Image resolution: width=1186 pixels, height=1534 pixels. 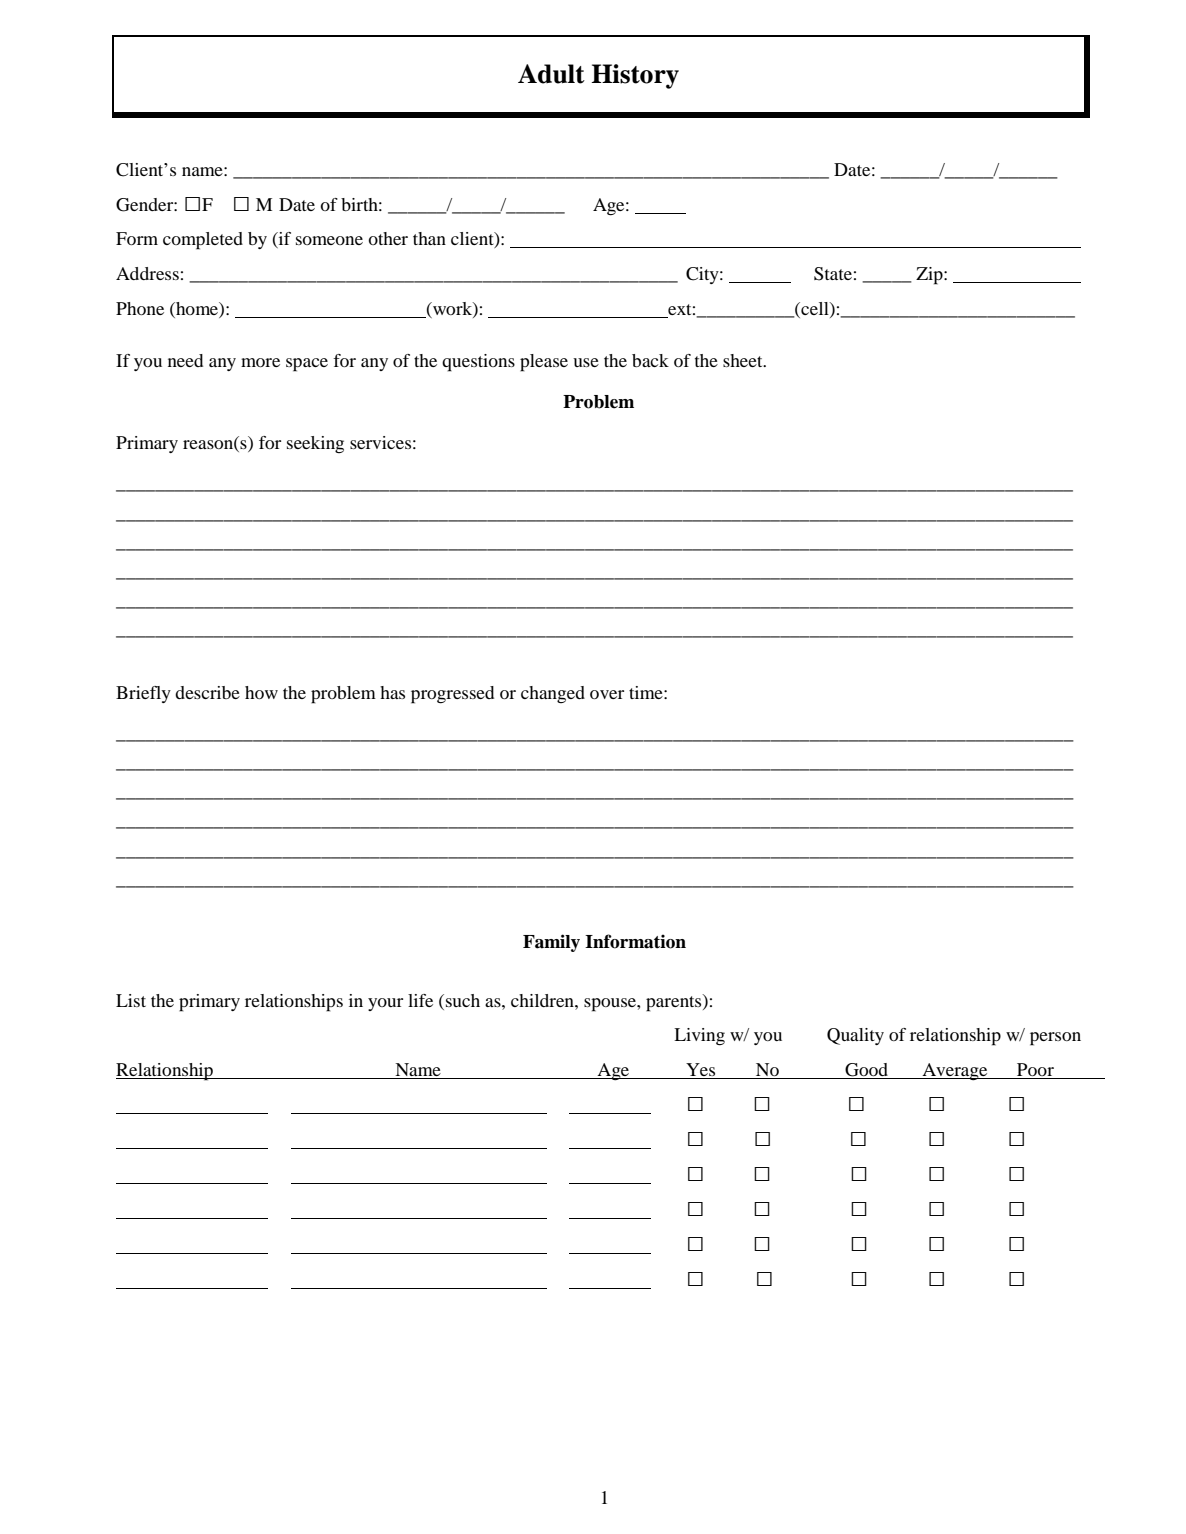 I want to click on how, so click(x=261, y=692).
